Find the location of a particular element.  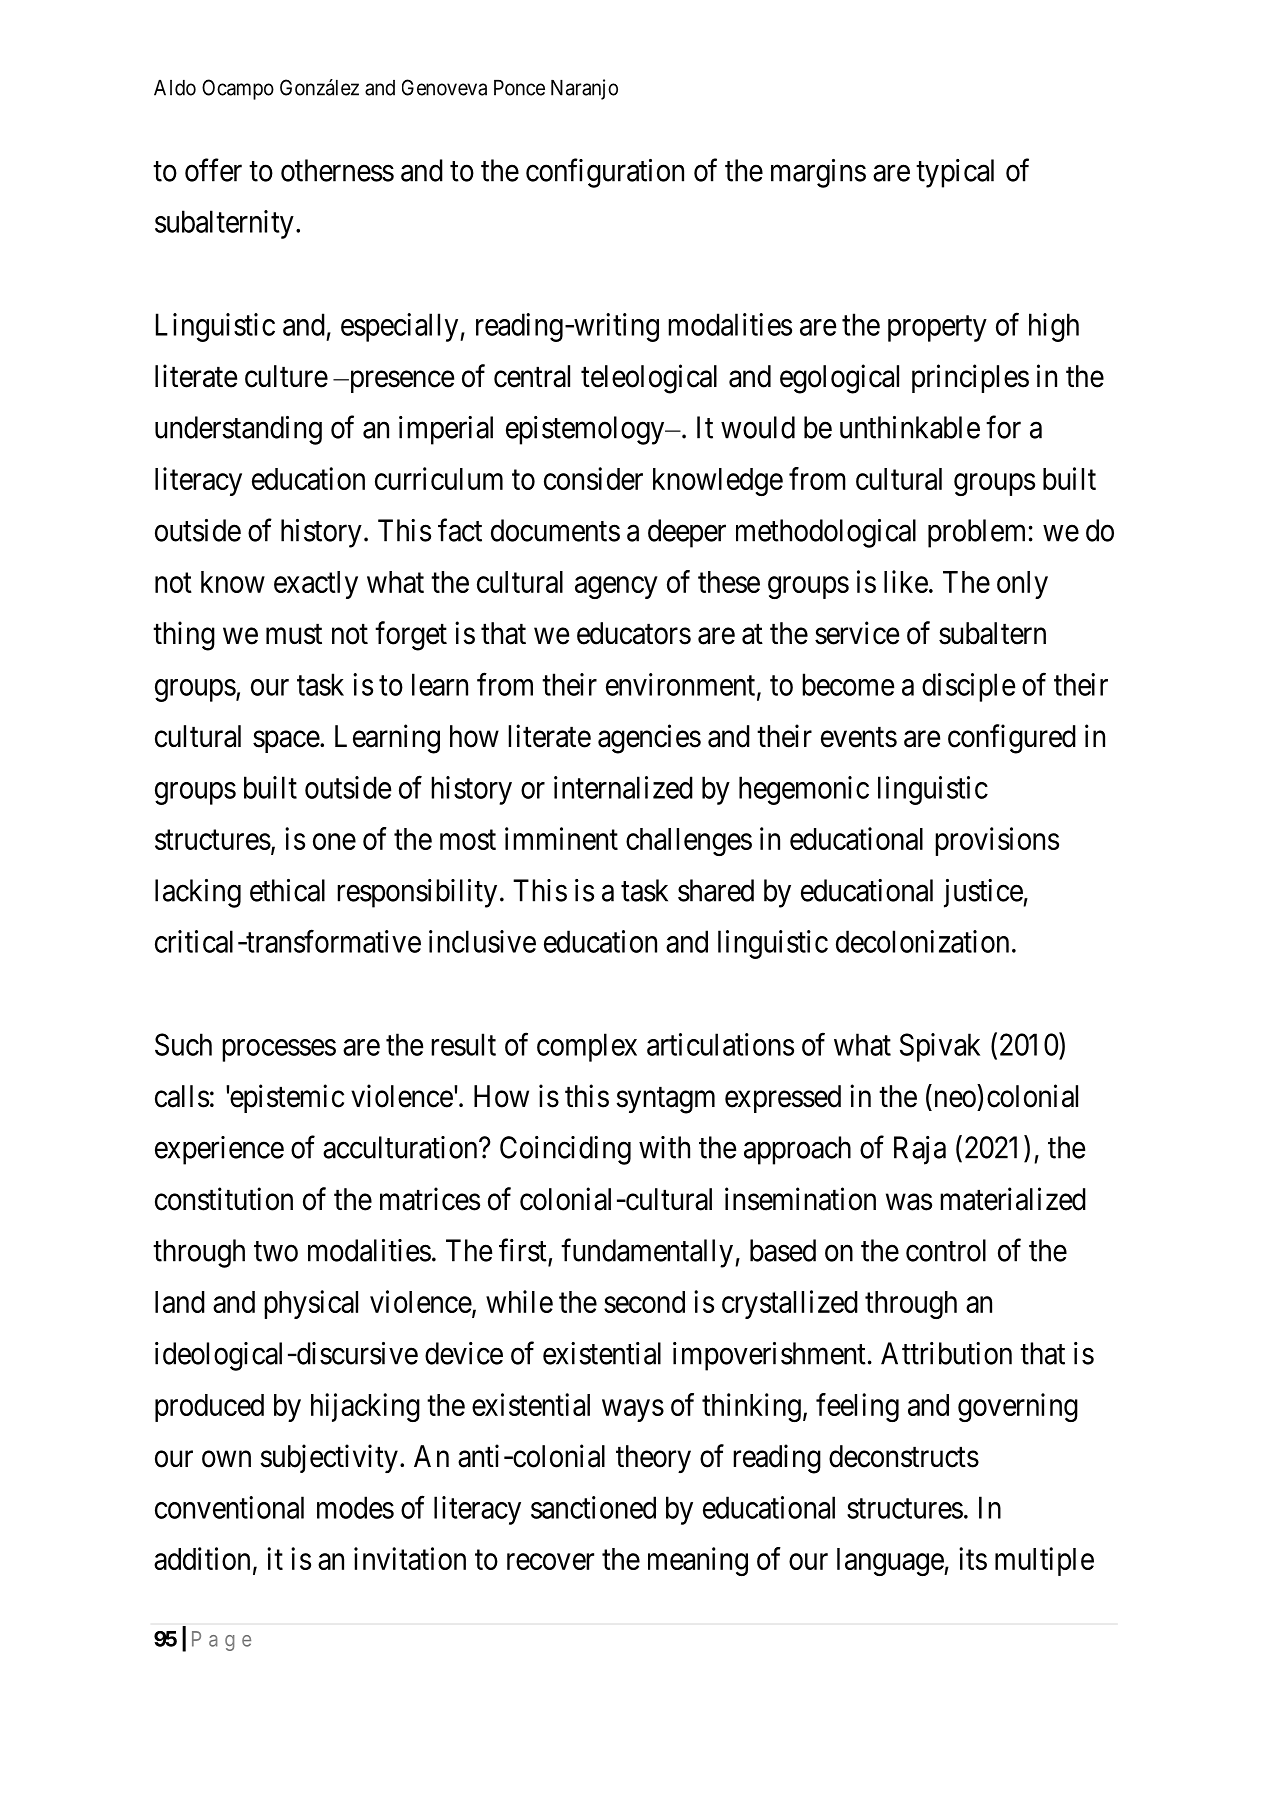

offer is located at coordinates (213, 170).
